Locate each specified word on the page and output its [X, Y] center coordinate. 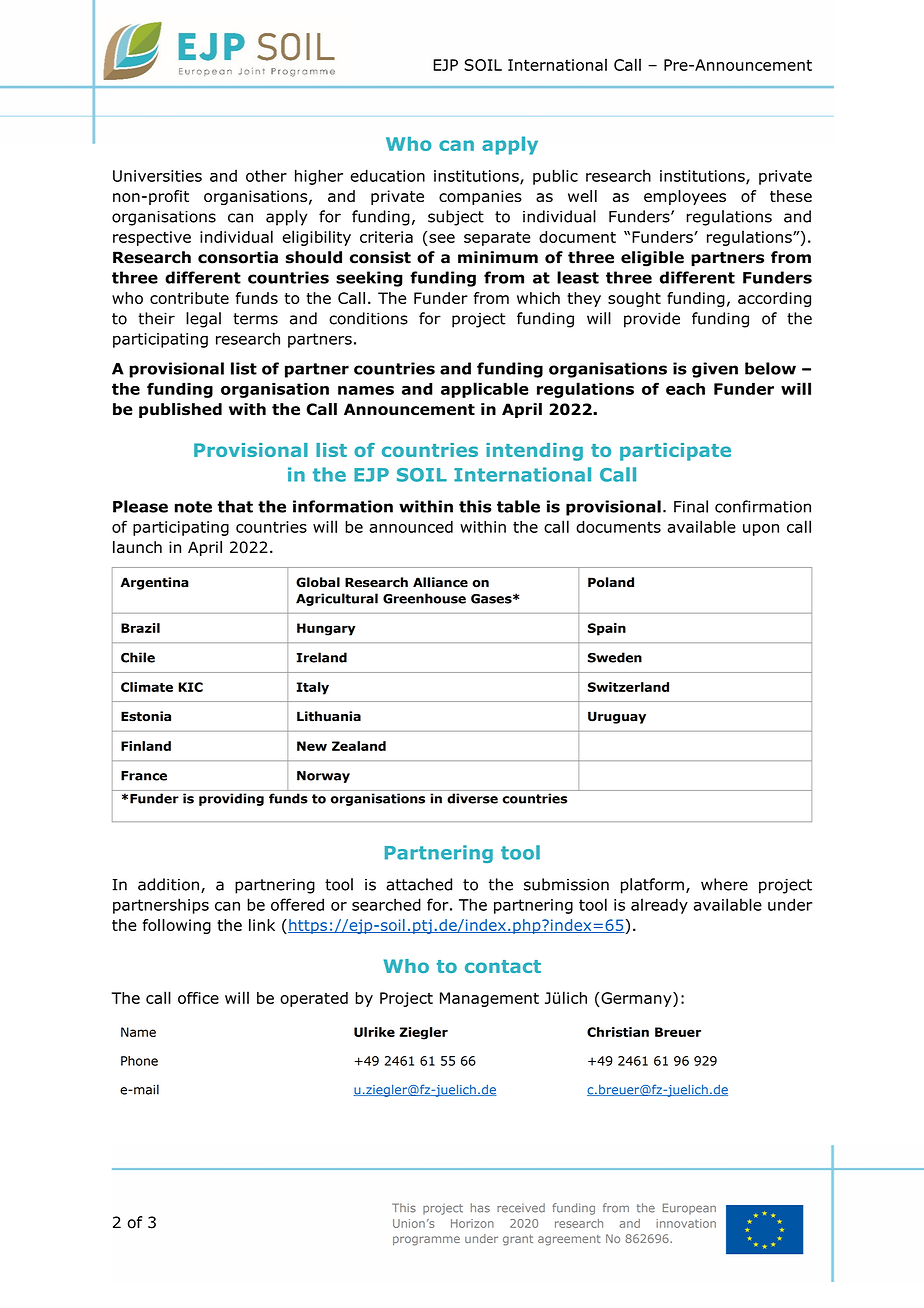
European [689, 1209]
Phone [139, 1061]
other [266, 176]
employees [685, 197]
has [480, 1208]
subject [456, 218]
